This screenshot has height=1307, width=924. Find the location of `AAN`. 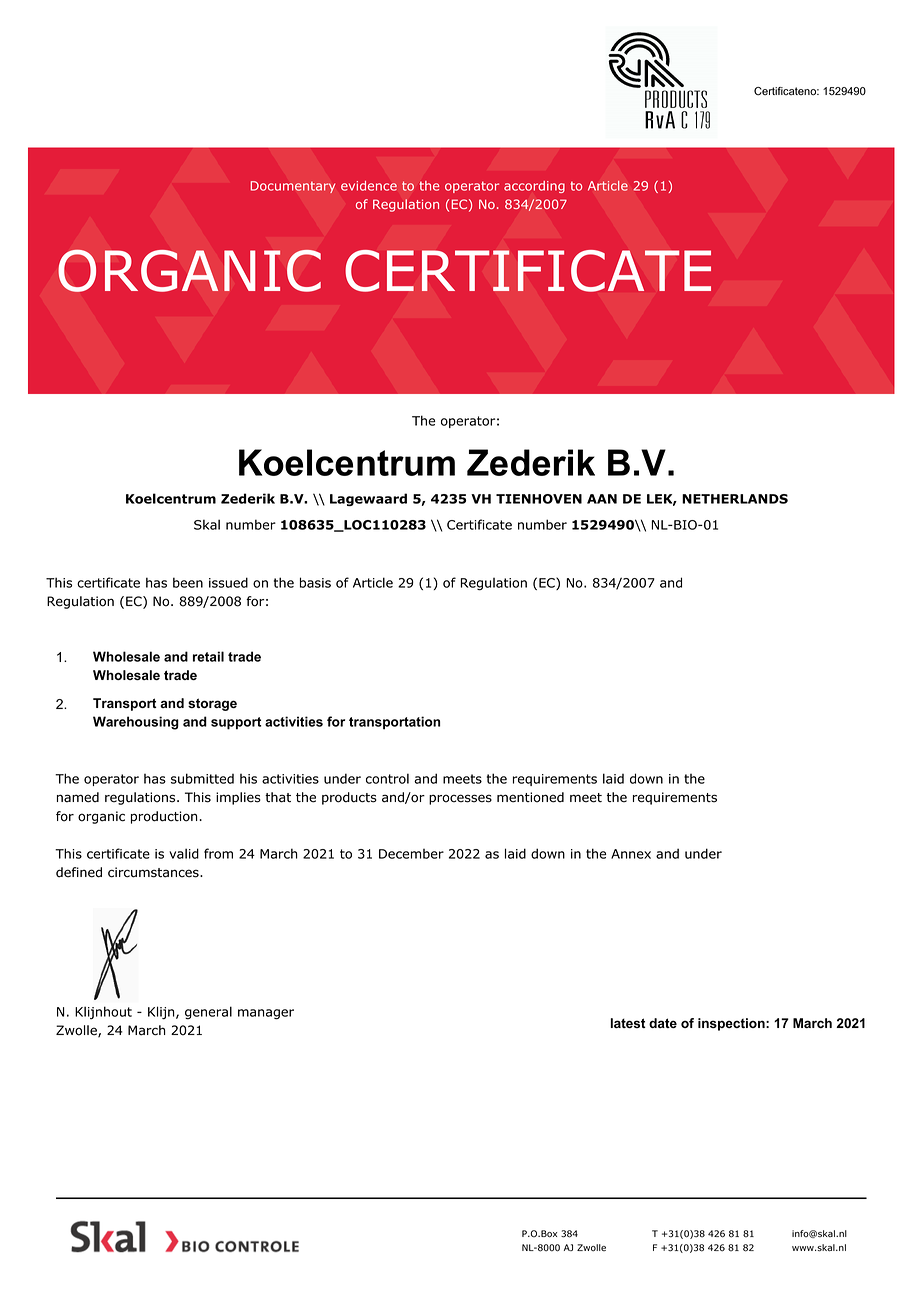

AAN is located at coordinates (602, 499).
